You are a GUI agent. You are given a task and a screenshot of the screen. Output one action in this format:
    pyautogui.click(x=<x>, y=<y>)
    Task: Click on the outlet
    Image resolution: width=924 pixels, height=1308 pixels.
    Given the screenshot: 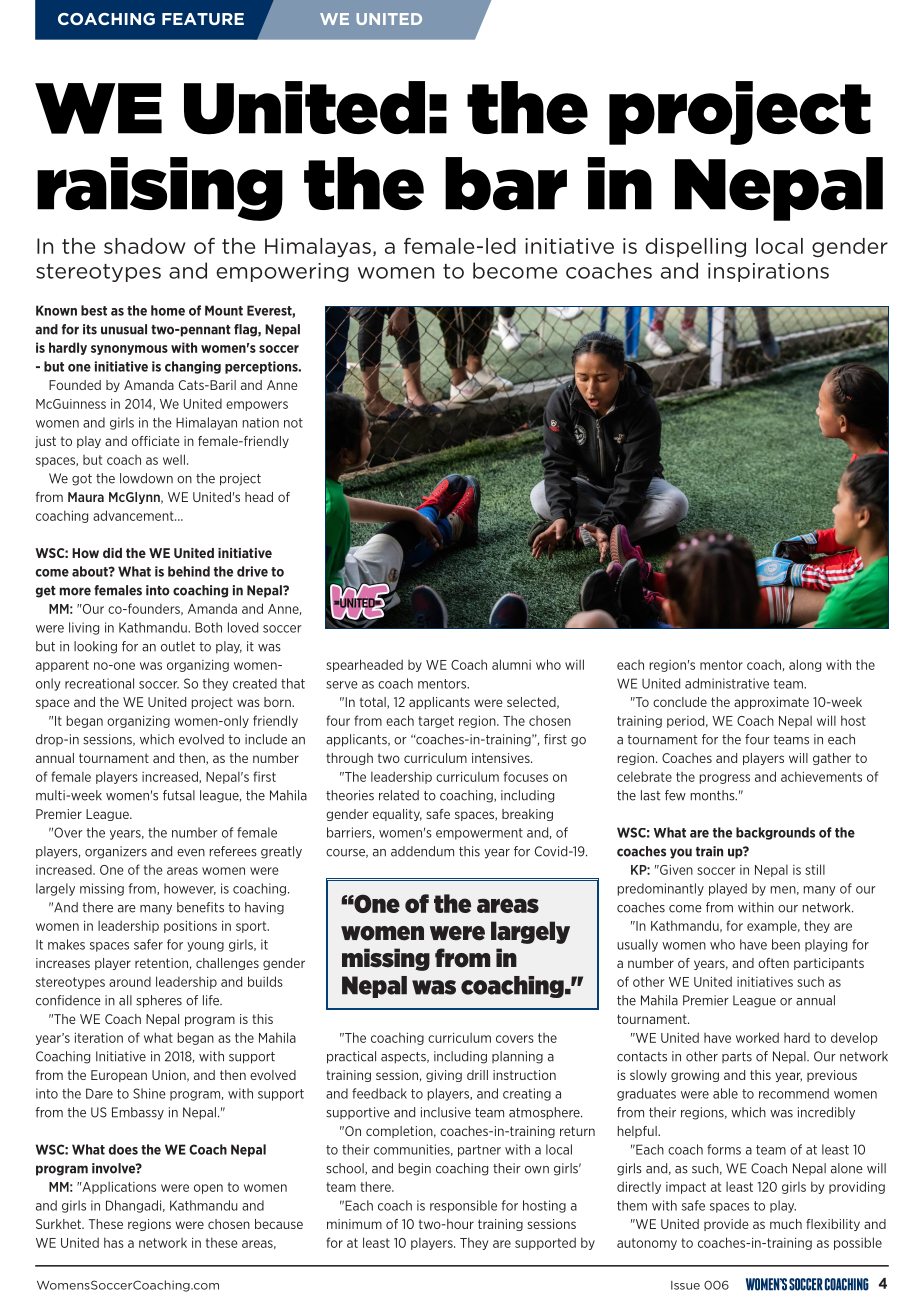 What is the action you would take?
    pyautogui.click(x=178, y=646)
